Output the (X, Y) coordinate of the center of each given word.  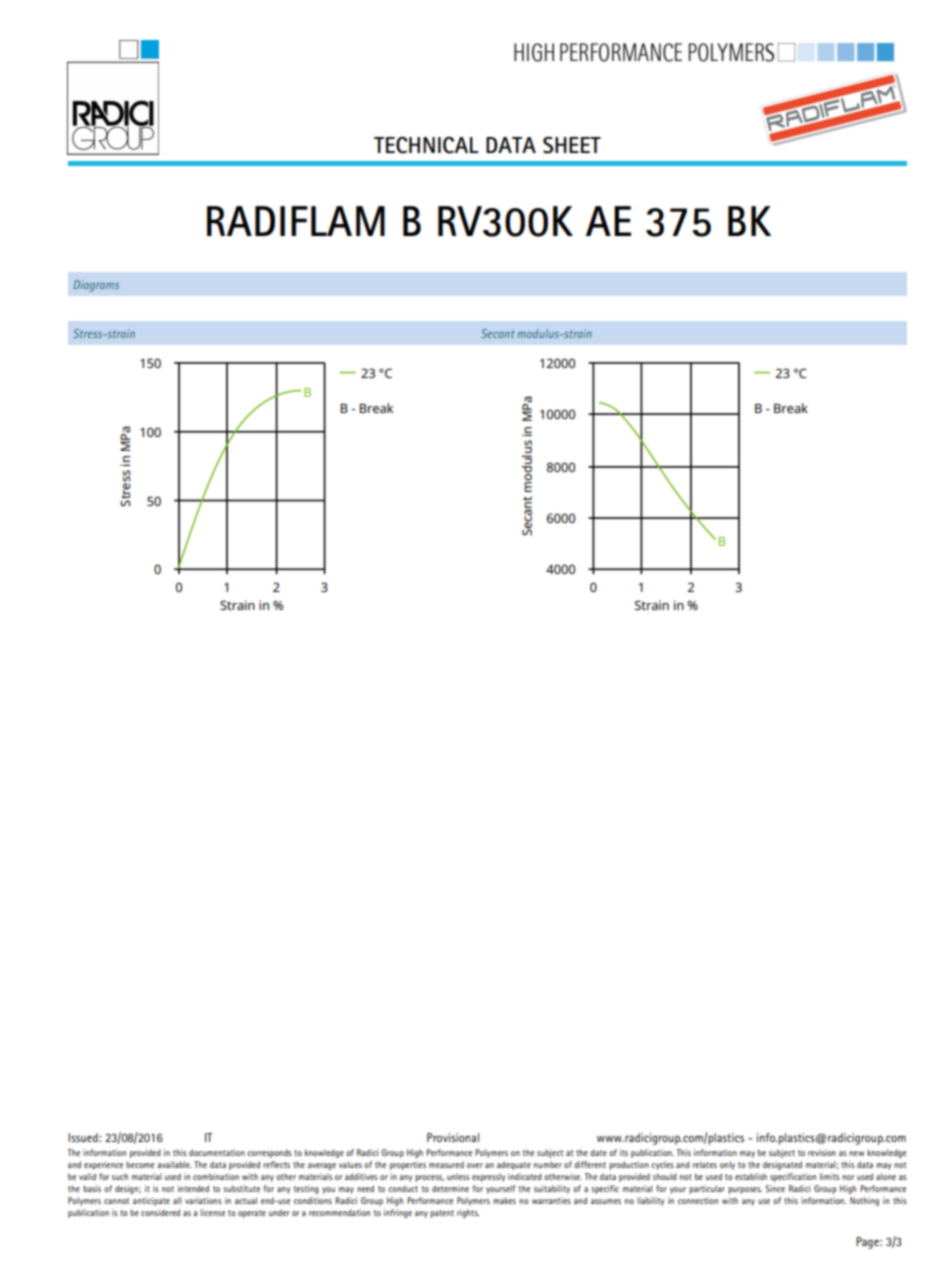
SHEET (572, 145)
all (177, 1200)
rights (468, 1213)
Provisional (453, 1137)
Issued (84, 1137)
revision (822, 1152)
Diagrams (96, 286)
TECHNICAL (426, 145)
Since (775, 1188)
